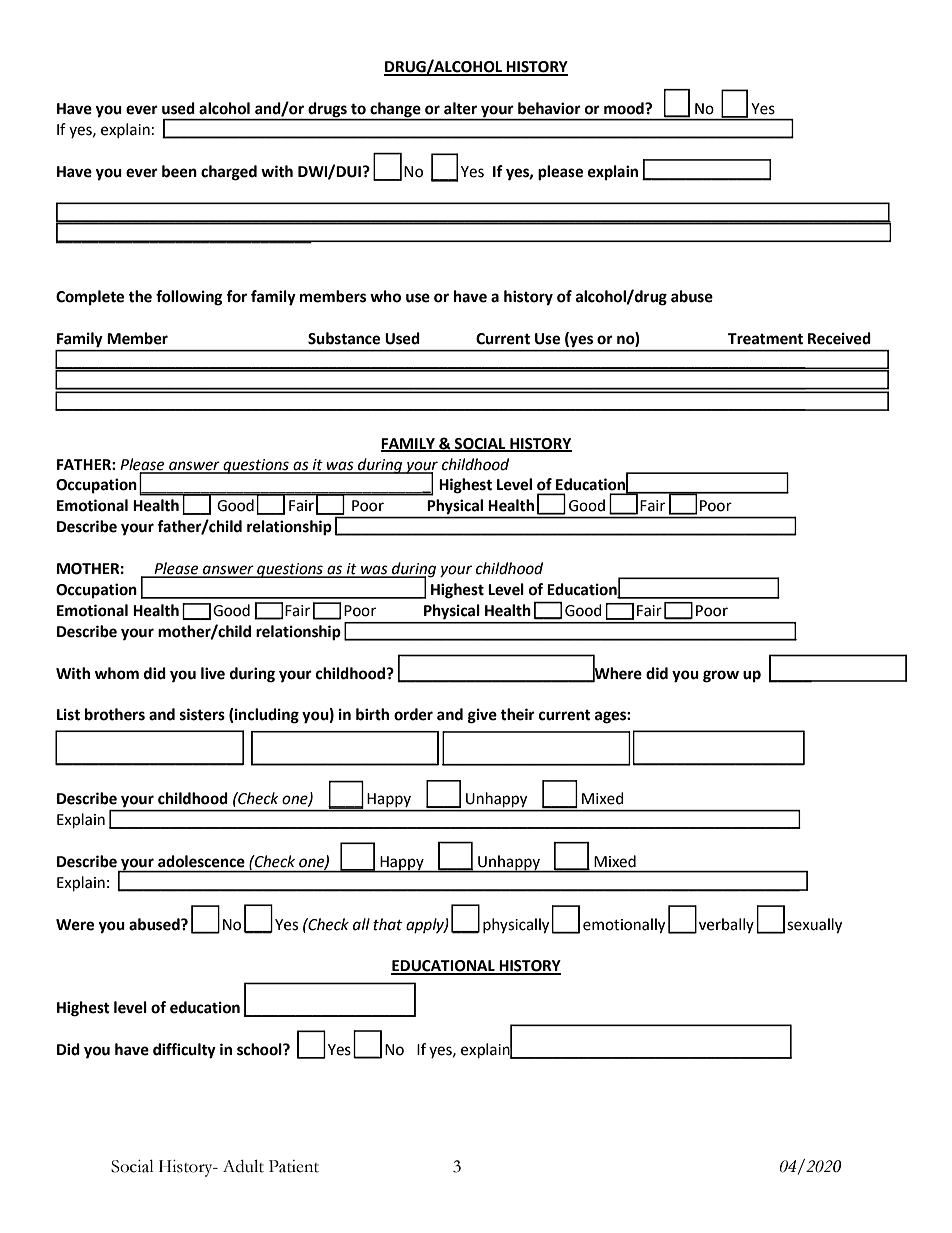  Describe the element at coordinates (721, 676) in the page. I see `grow` at that location.
